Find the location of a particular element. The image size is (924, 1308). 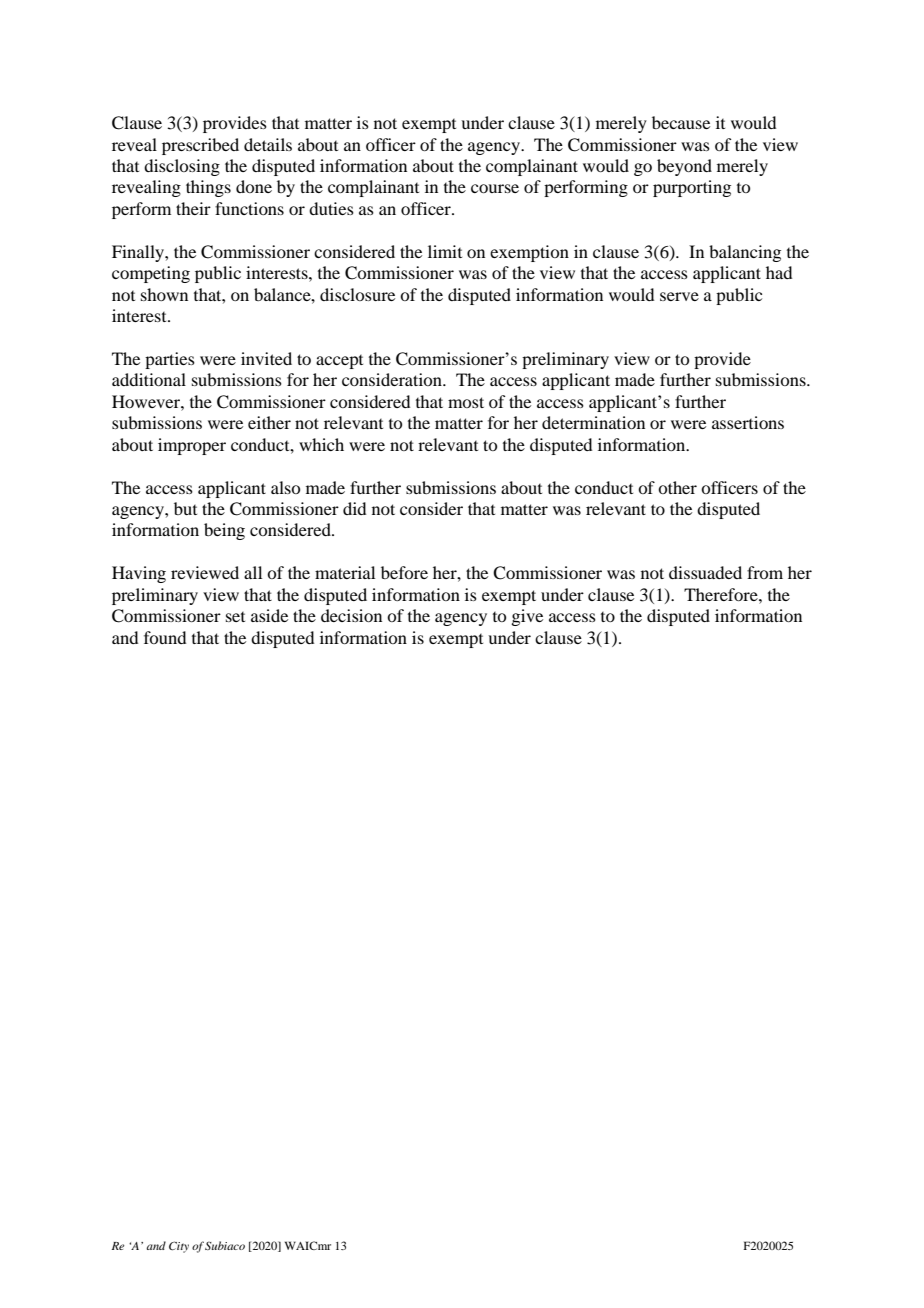

Therefore is located at coordinates (722, 594).
